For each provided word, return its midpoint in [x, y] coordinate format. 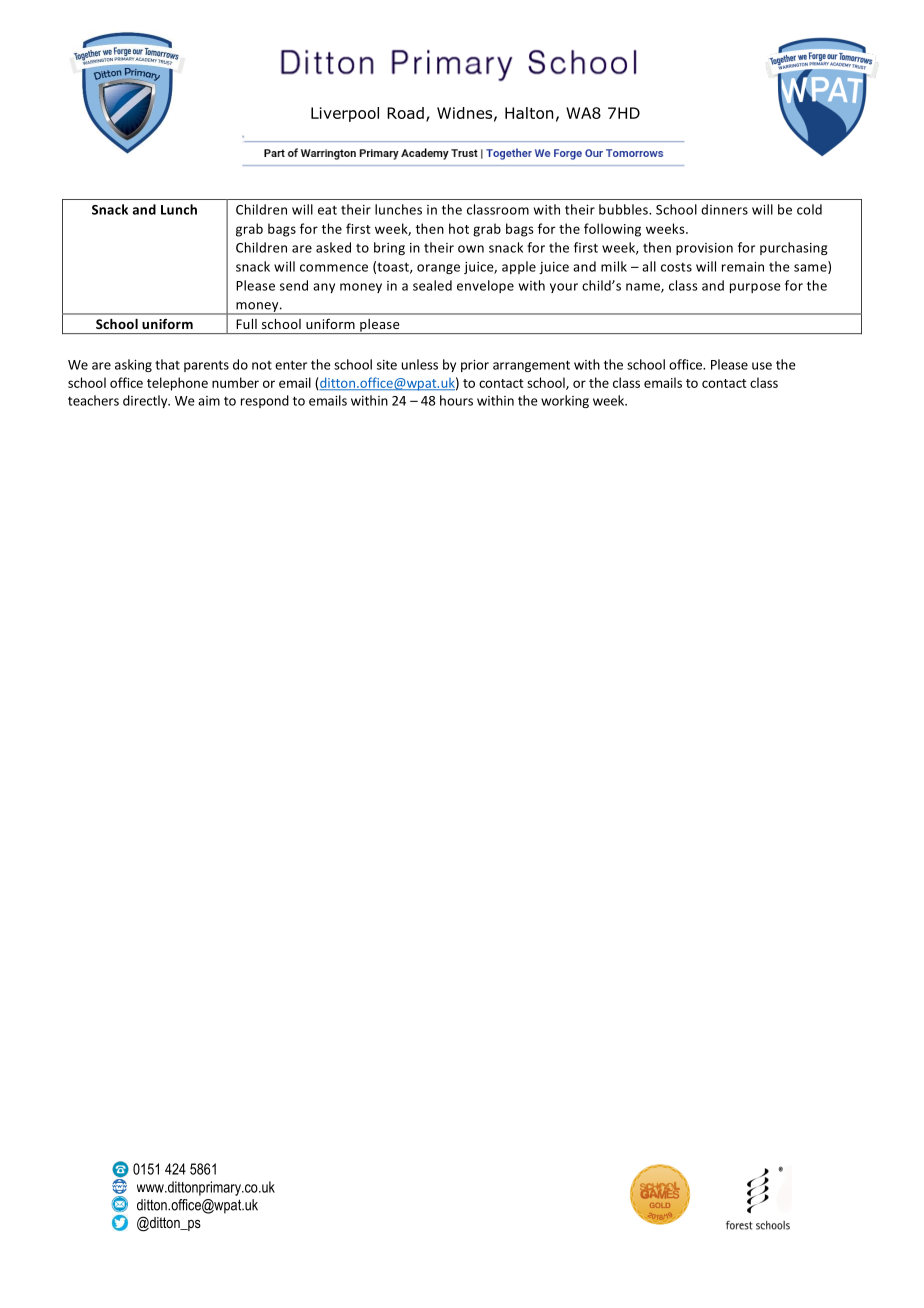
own [471, 249]
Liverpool [345, 114]
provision [704, 249]
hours [456, 400]
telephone [177, 384]
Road [405, 113]
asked [333, 247]
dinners [724, 209]
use [762, 366]
